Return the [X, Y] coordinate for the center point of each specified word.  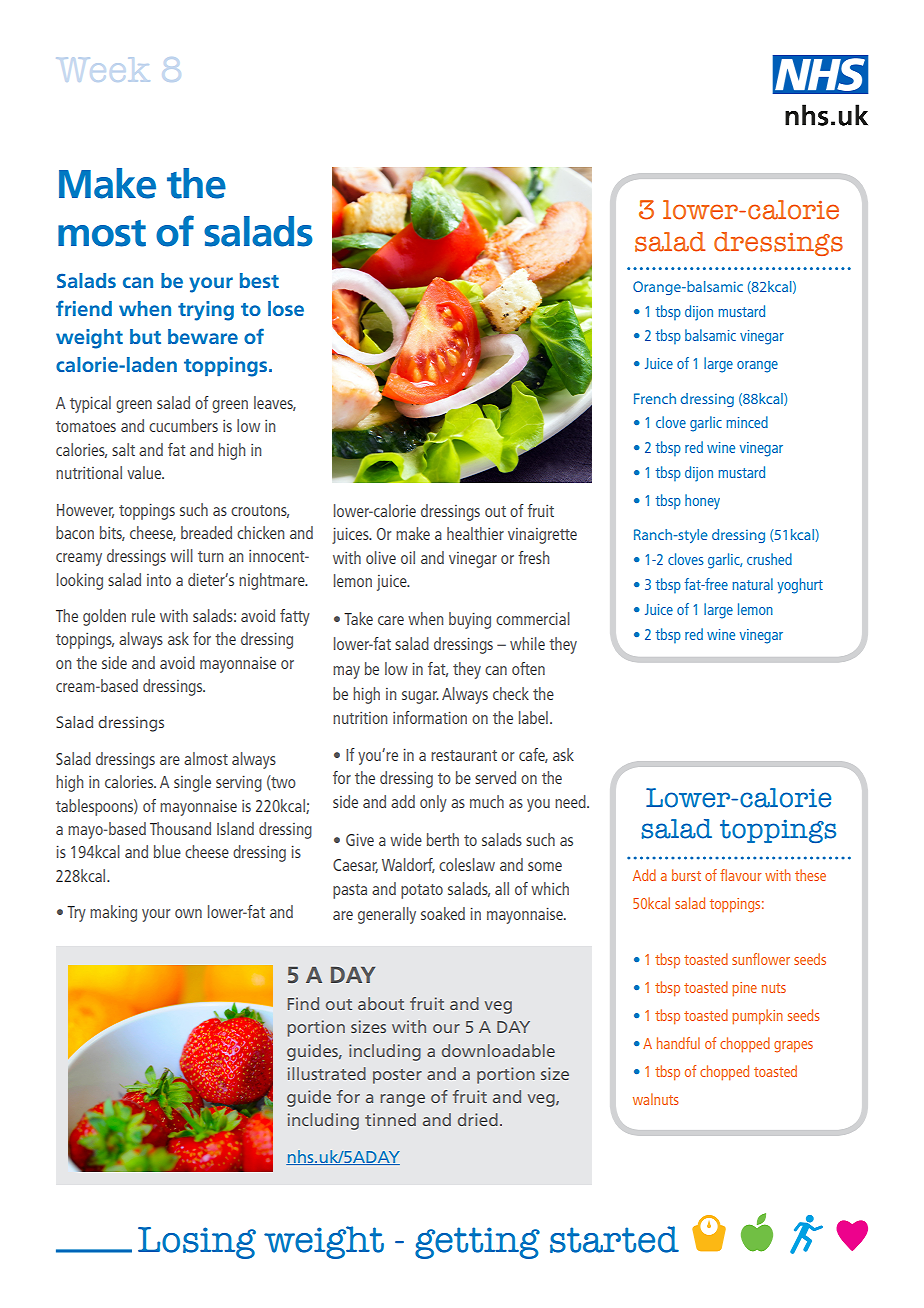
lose [286, 308]
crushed [769, 559]
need [571, 801]
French [655, 398]
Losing [197, 1243]
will [181, 555]
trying [206, 311]
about [381, 1003]
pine [744, 989]
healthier [475, 533]
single [192, 783]
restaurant [464, 755]
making [113, 913]
